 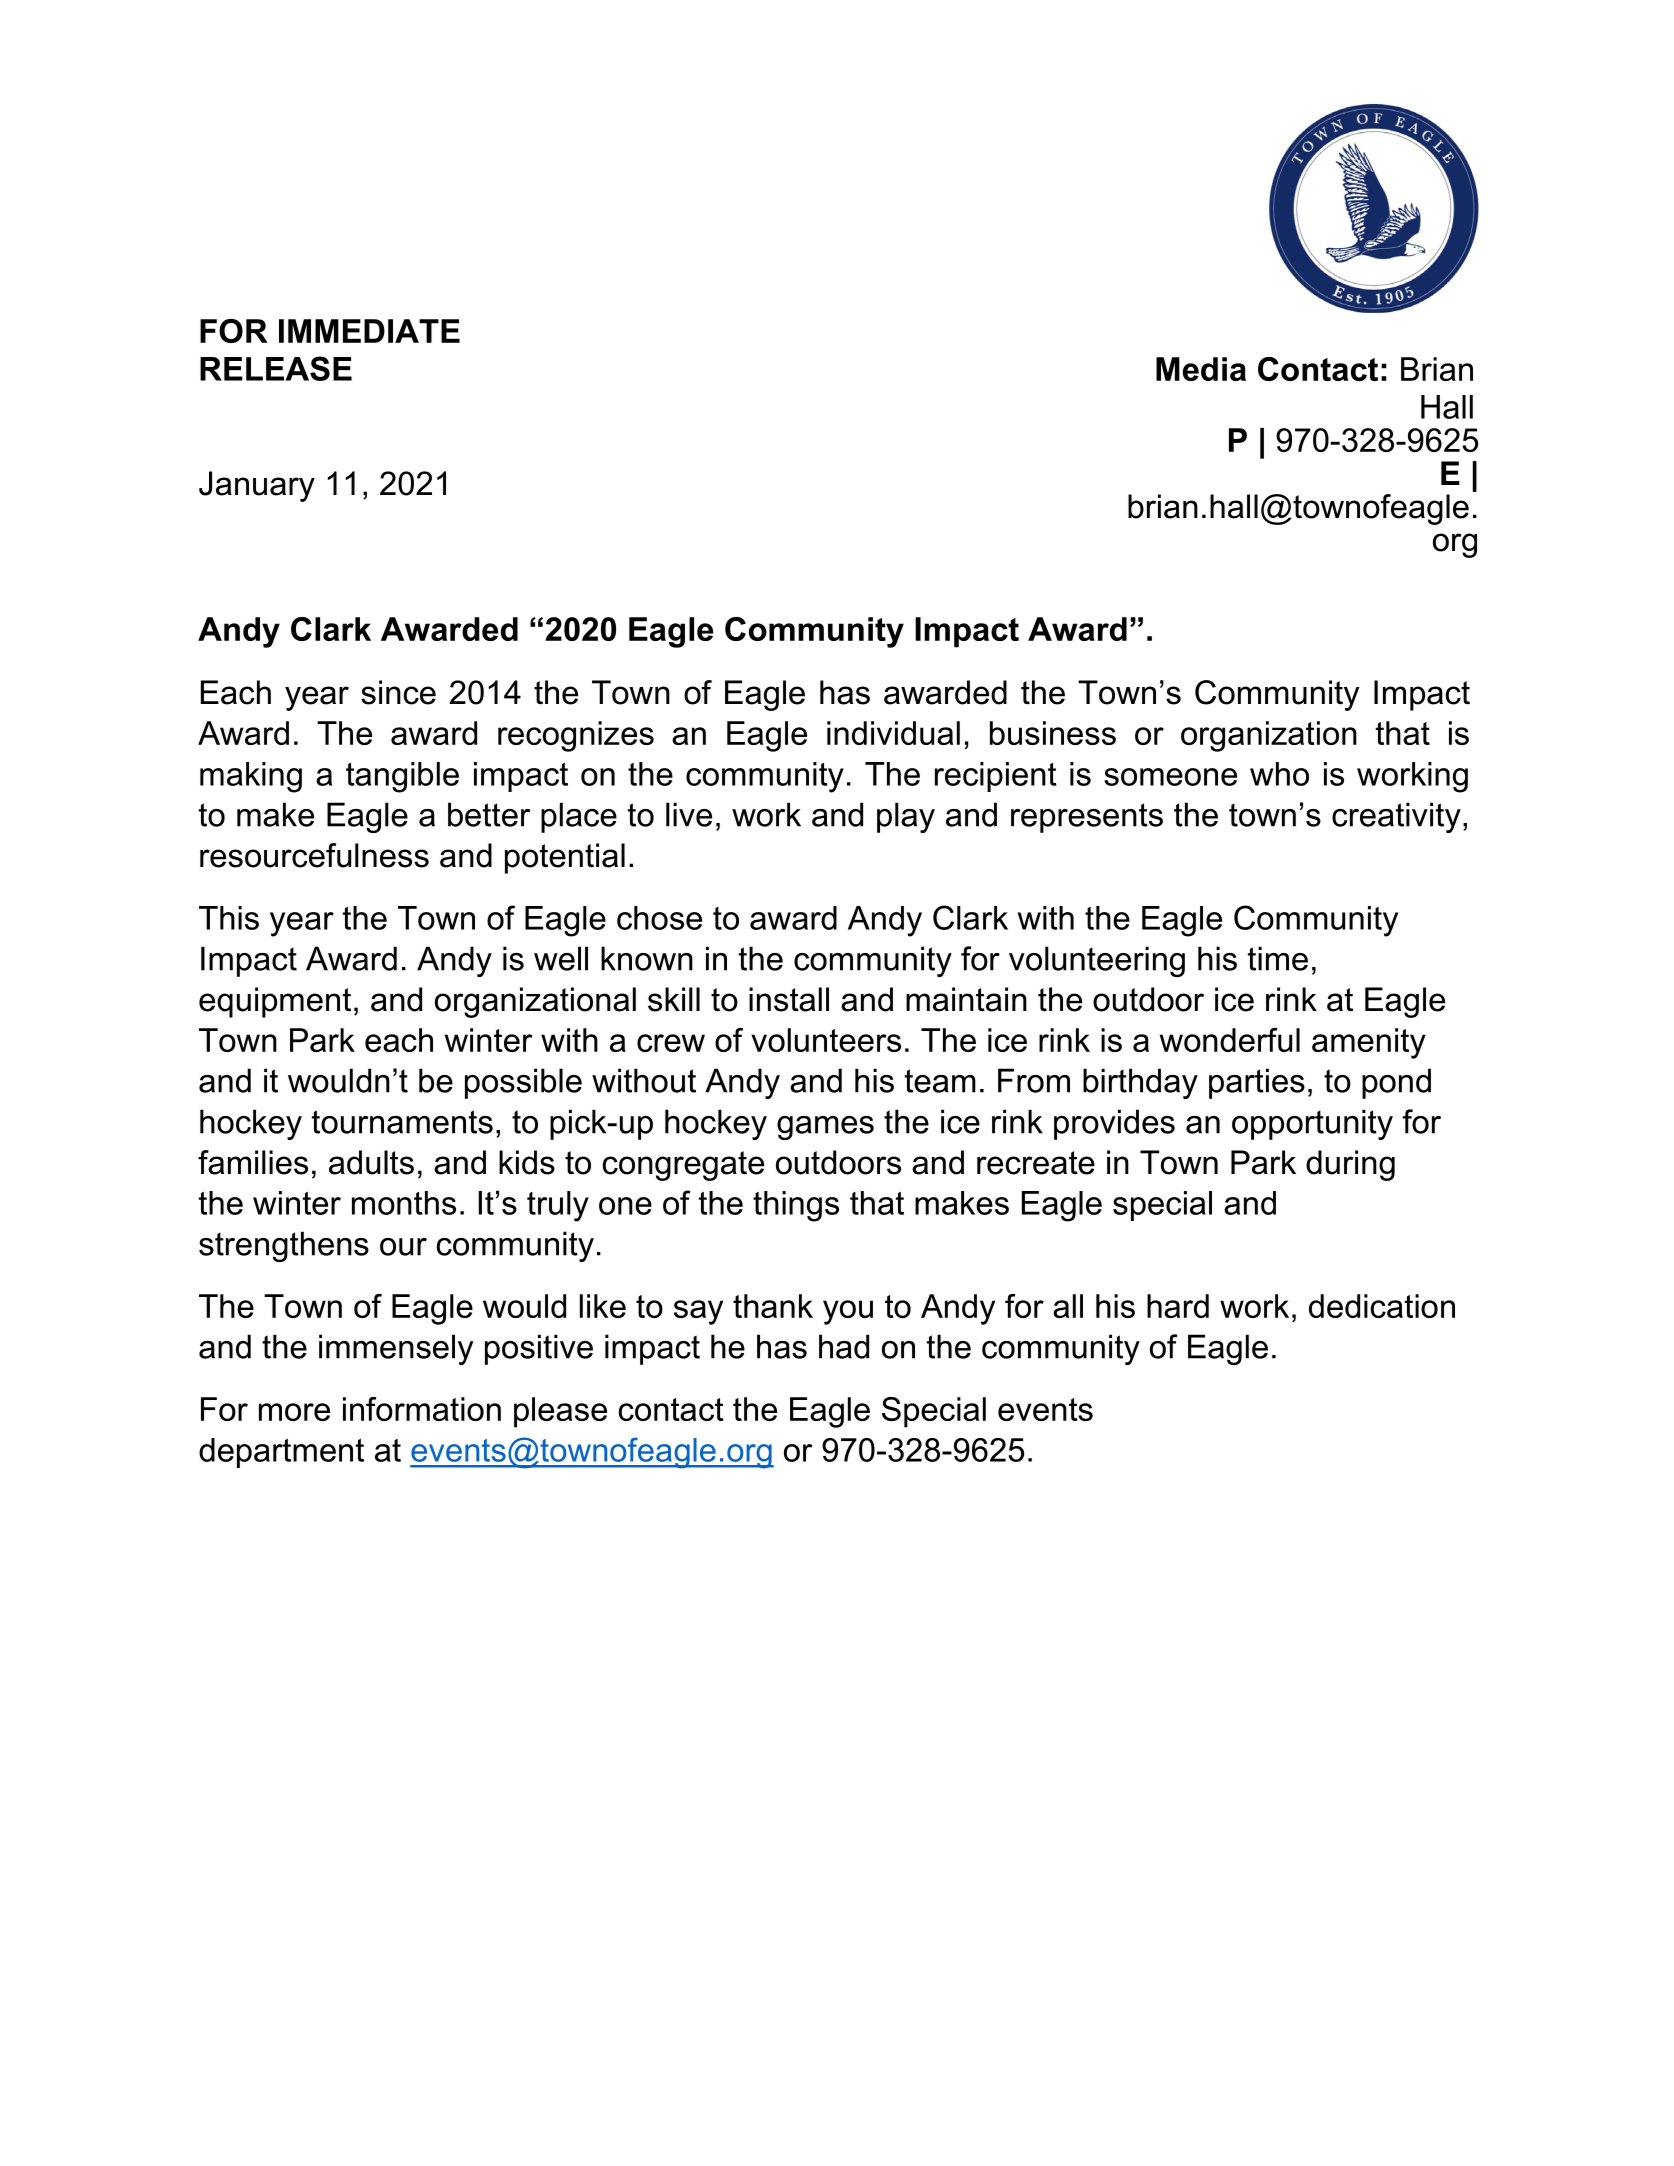 What do you see at coordinates (1230, 1040) in the document?
I see `wonderful` at bounding box center [1230, 1040].
